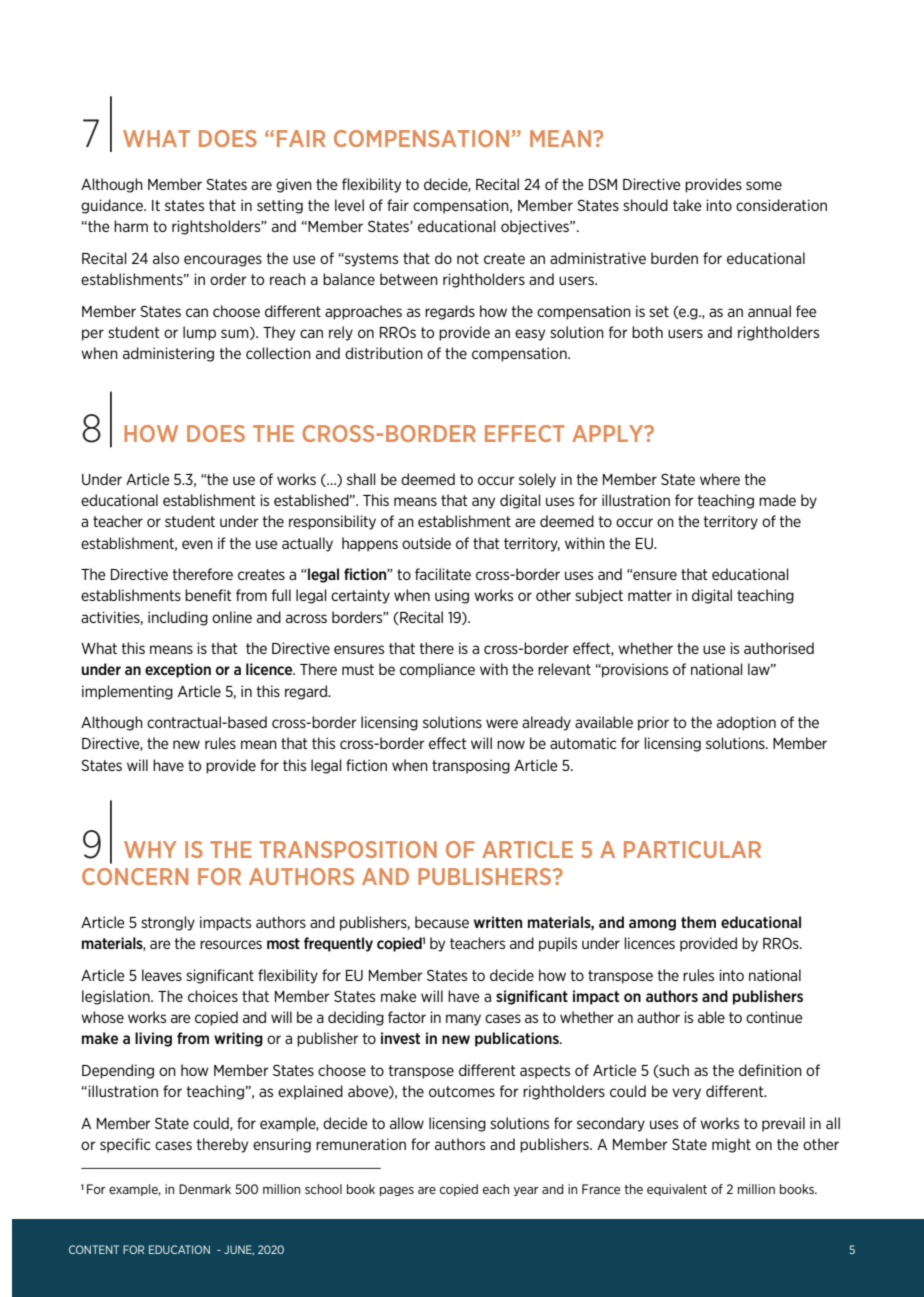  I want to click on adoption, so click(746, 723).
